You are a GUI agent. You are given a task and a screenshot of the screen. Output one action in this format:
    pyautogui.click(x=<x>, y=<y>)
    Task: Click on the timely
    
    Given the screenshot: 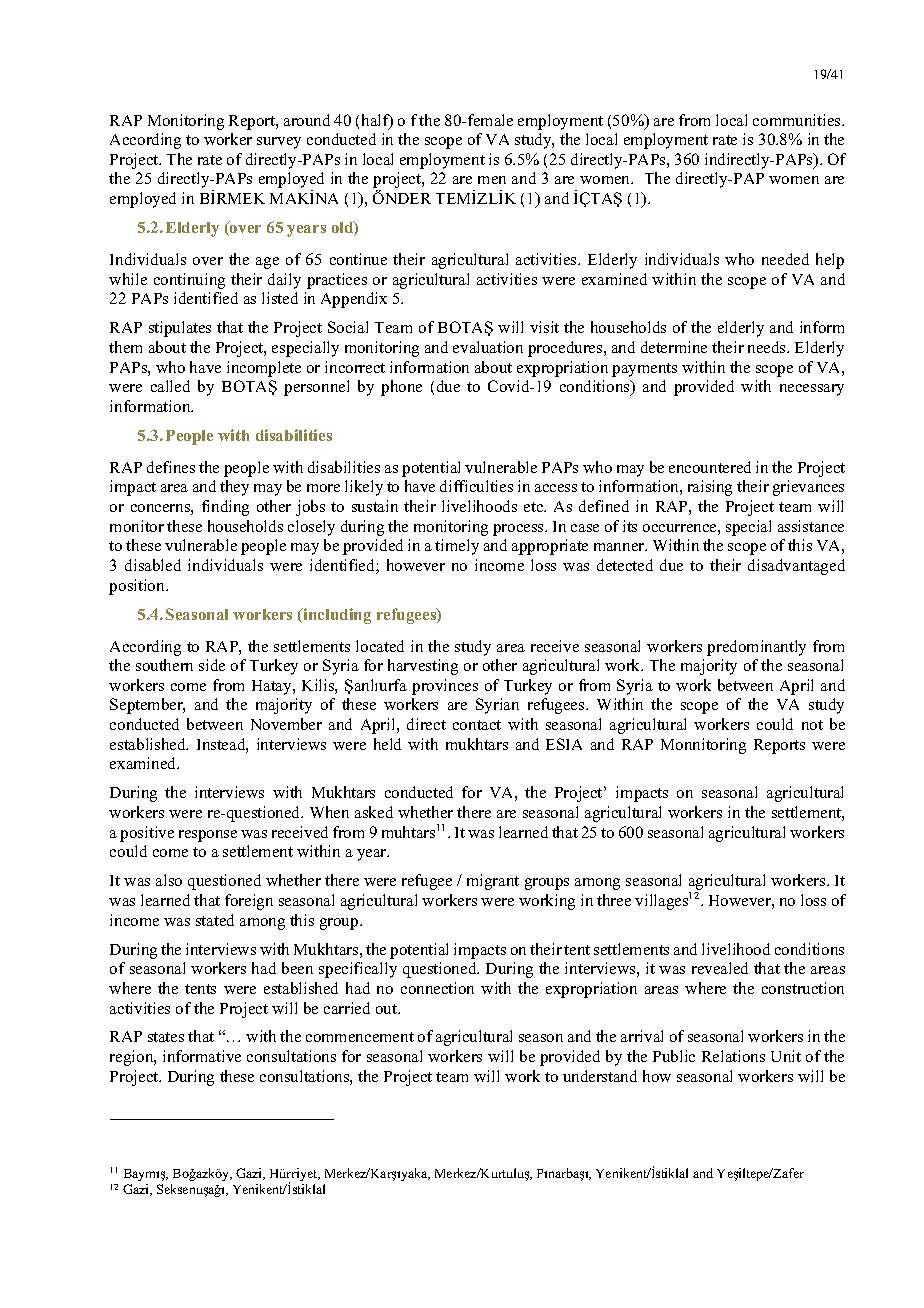 What is the action you would take?
    pyautogui.click(x=457, y=547)
